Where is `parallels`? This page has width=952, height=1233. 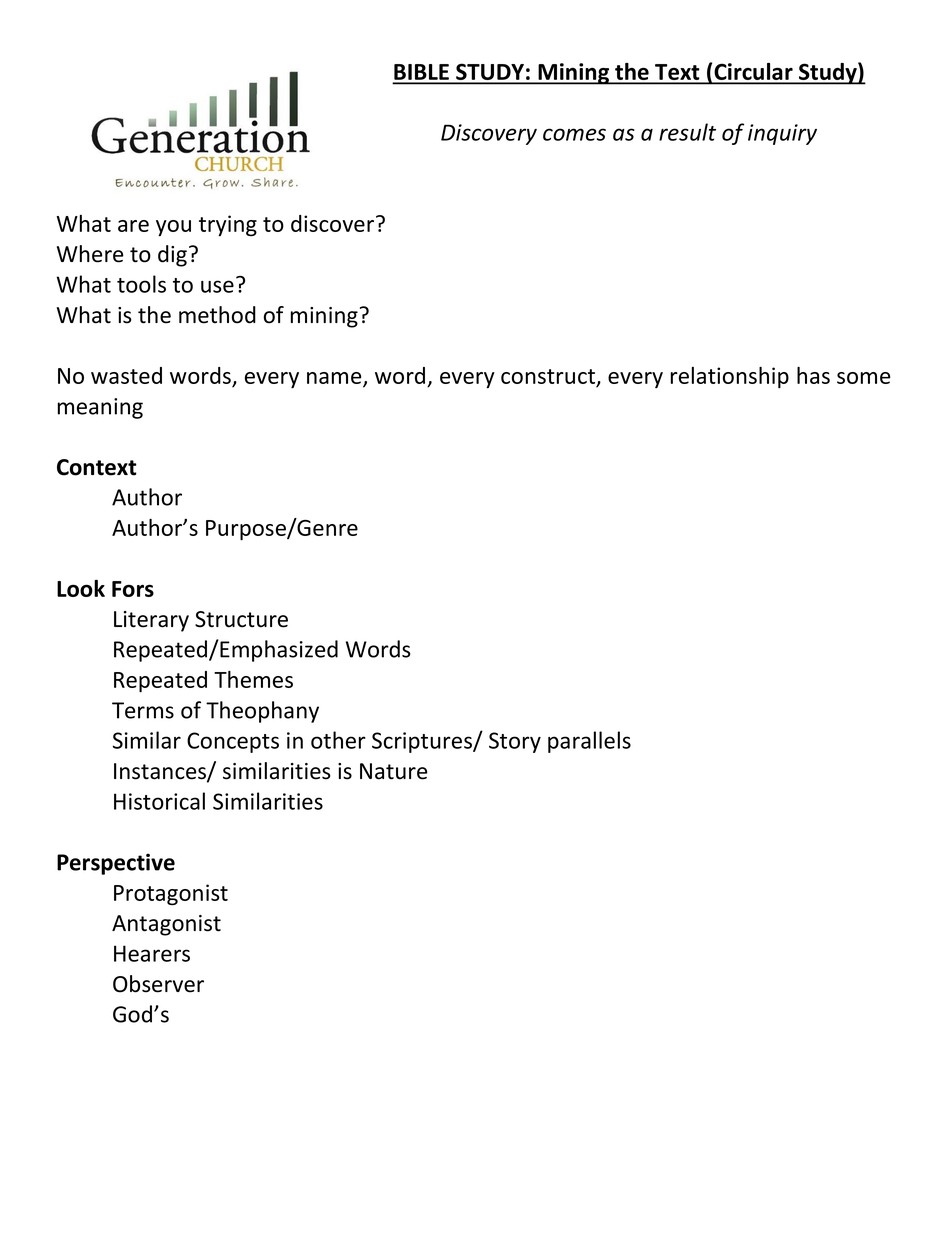 parallels is located at coordinates (589, 742).
